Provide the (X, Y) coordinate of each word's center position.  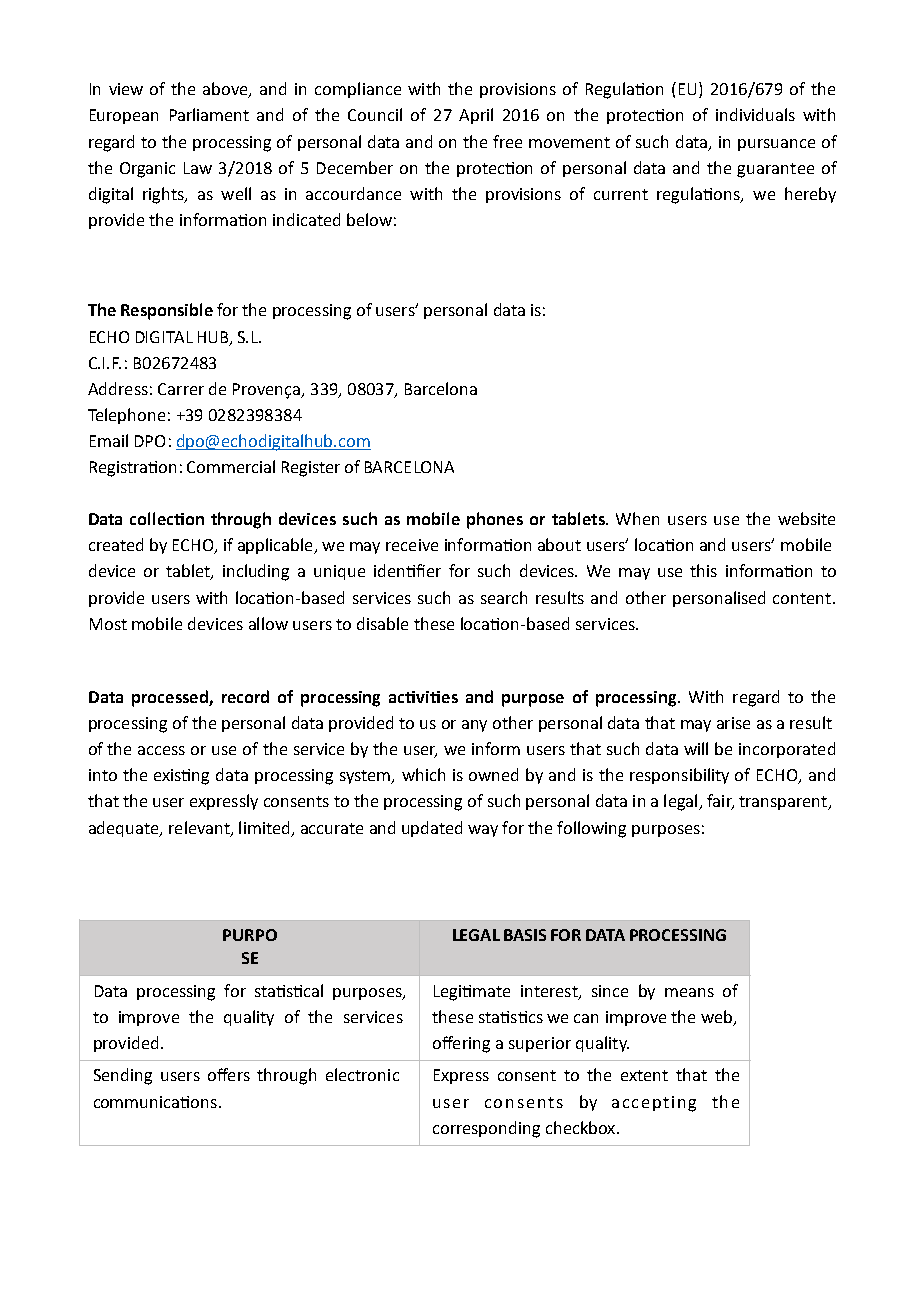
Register (311, 469)
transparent (784, 803)
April (476, 116)
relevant (200, 828)
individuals (755, 114)
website (806, 518)
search (504, 597)
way (483, 831)
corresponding (486, 1129)
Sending (123, 1076)
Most (108, 624)
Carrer (181, 389)
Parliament (209, 114)
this (703, 570)
